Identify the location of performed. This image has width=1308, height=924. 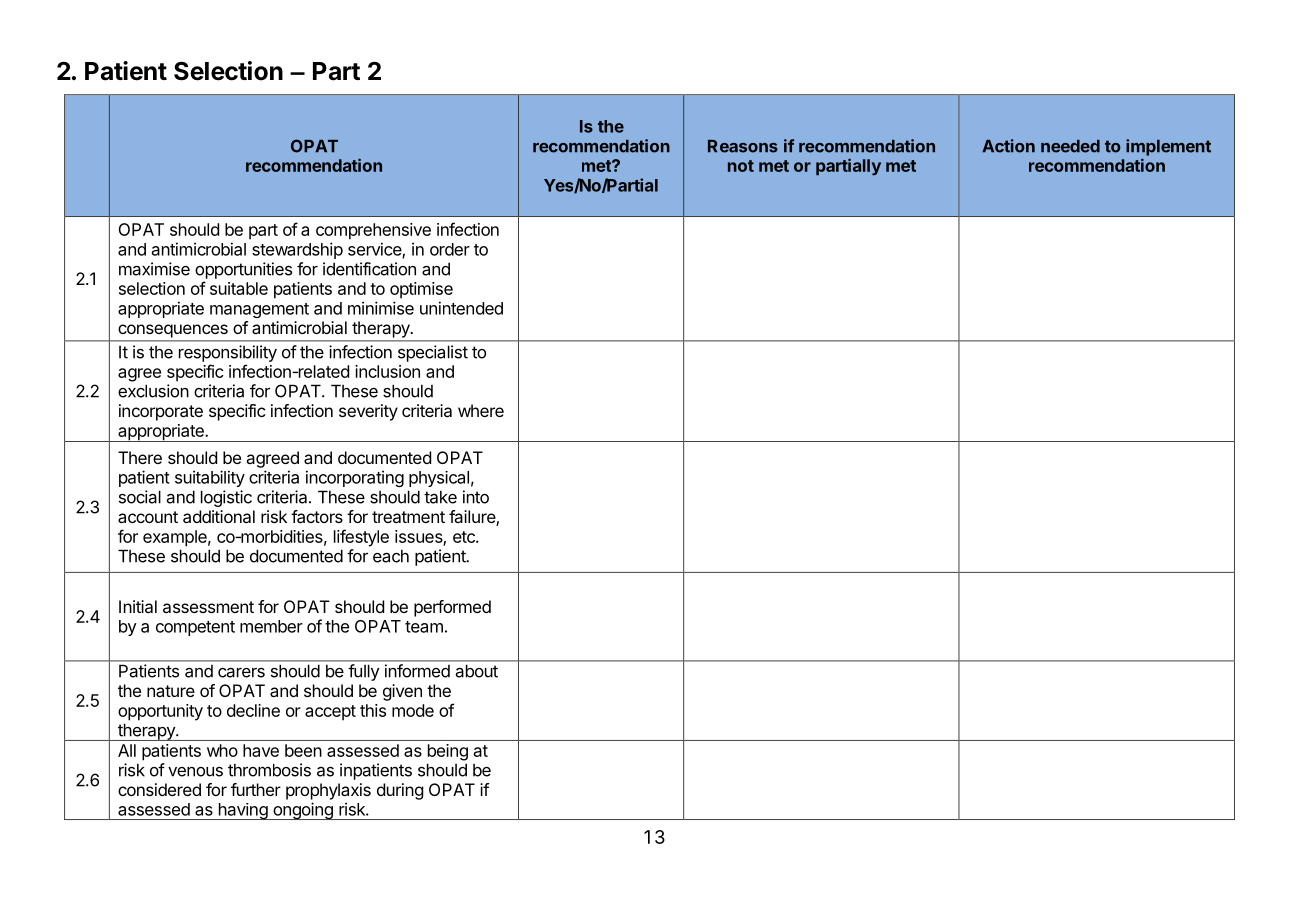
(452, 608).
